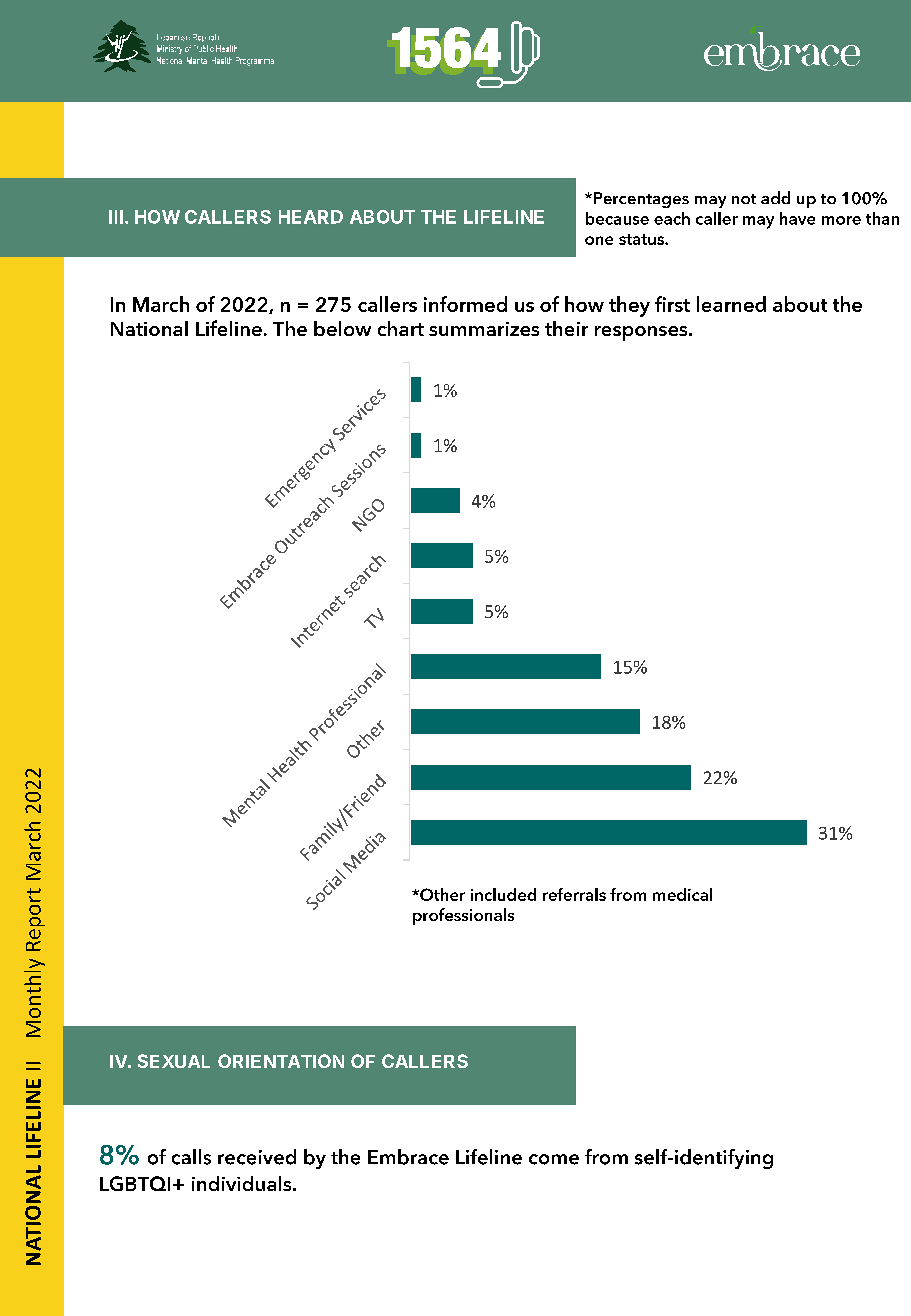 This screenshot has height=1316, width=911. I want to click on have, so click(797, 218).
